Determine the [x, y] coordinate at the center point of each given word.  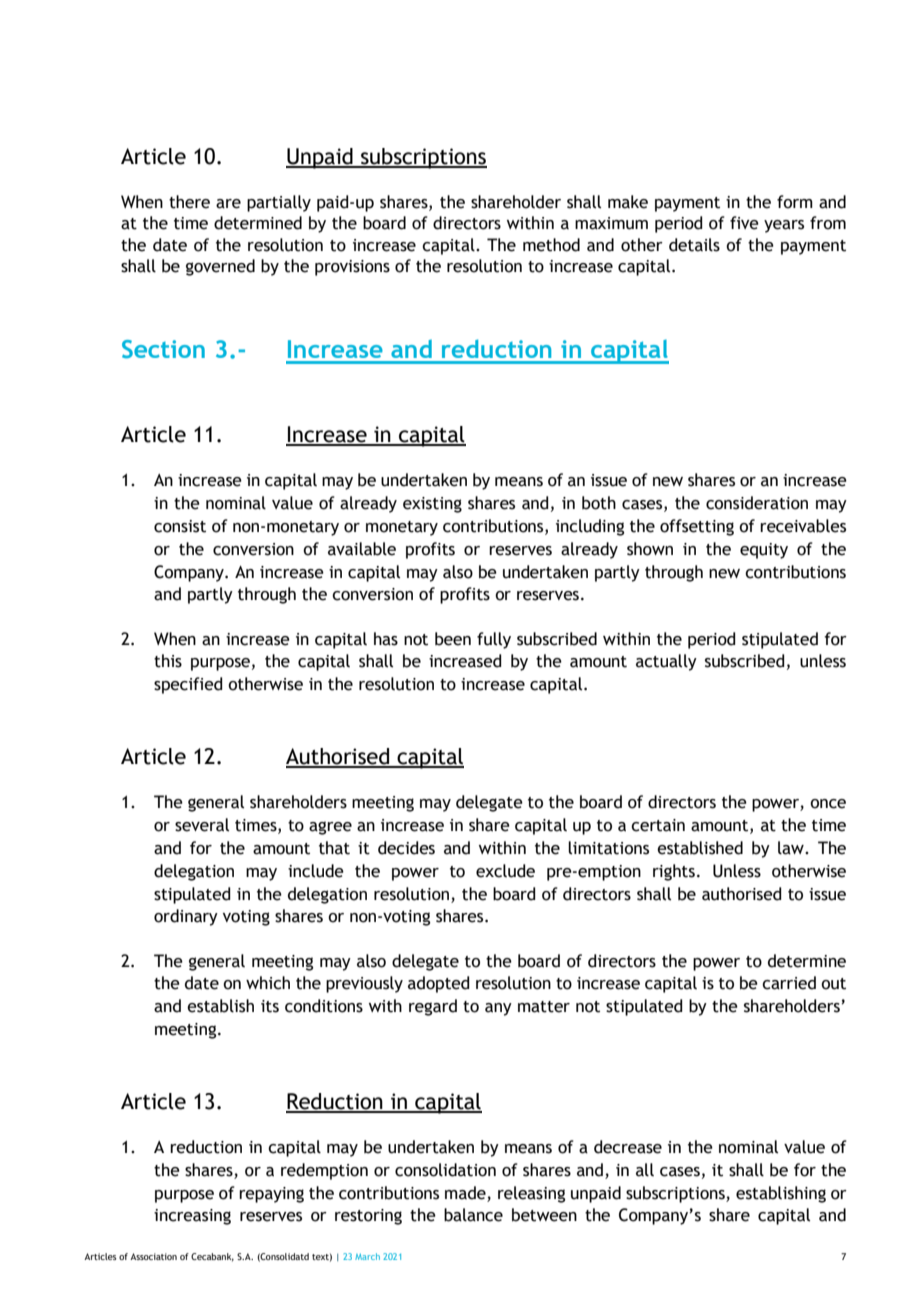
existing [432, 505]
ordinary [186, 917]
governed [220, 267]
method [551, 245]
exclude [505, 871]
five [744, 223]
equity [764, 551]
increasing [192, 1217]
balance [473, 1215]
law [792, 848]
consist [180, 526]
